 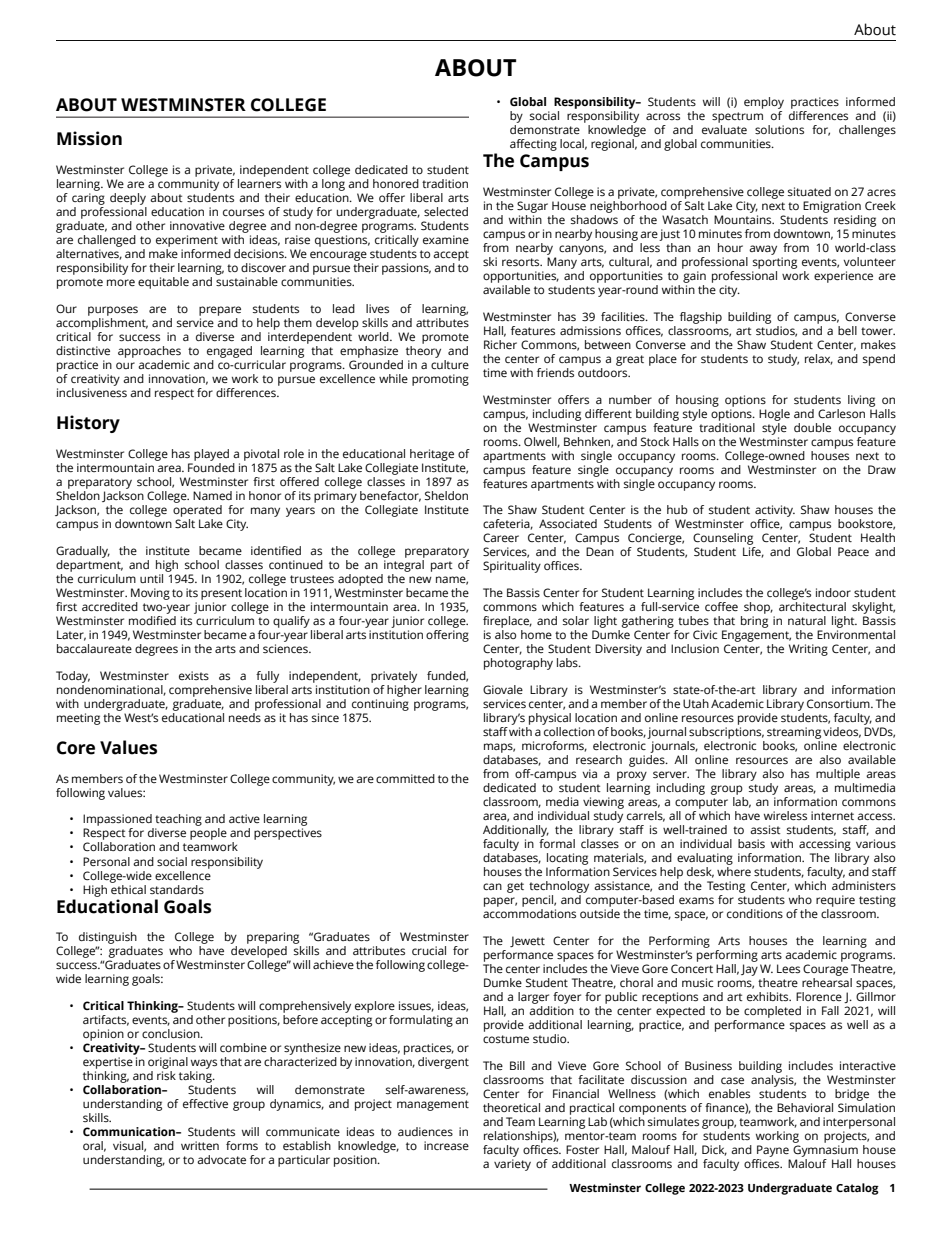 What do you see at coordinates (150, 353) in the screenshot?
I see `approaches` at bounding box center [150, 353].
